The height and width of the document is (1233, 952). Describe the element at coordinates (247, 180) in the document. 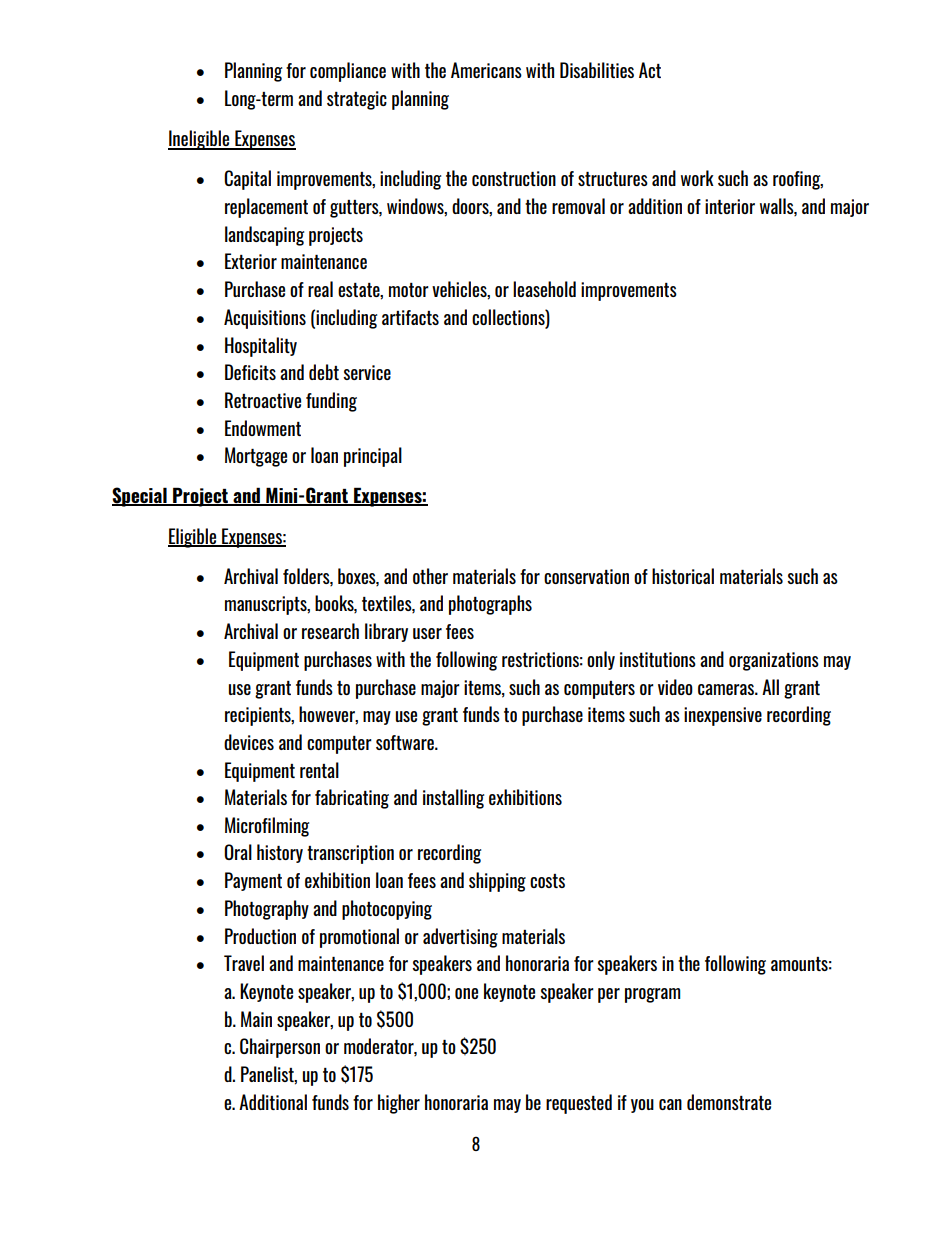

I see `Capital` at that location.
